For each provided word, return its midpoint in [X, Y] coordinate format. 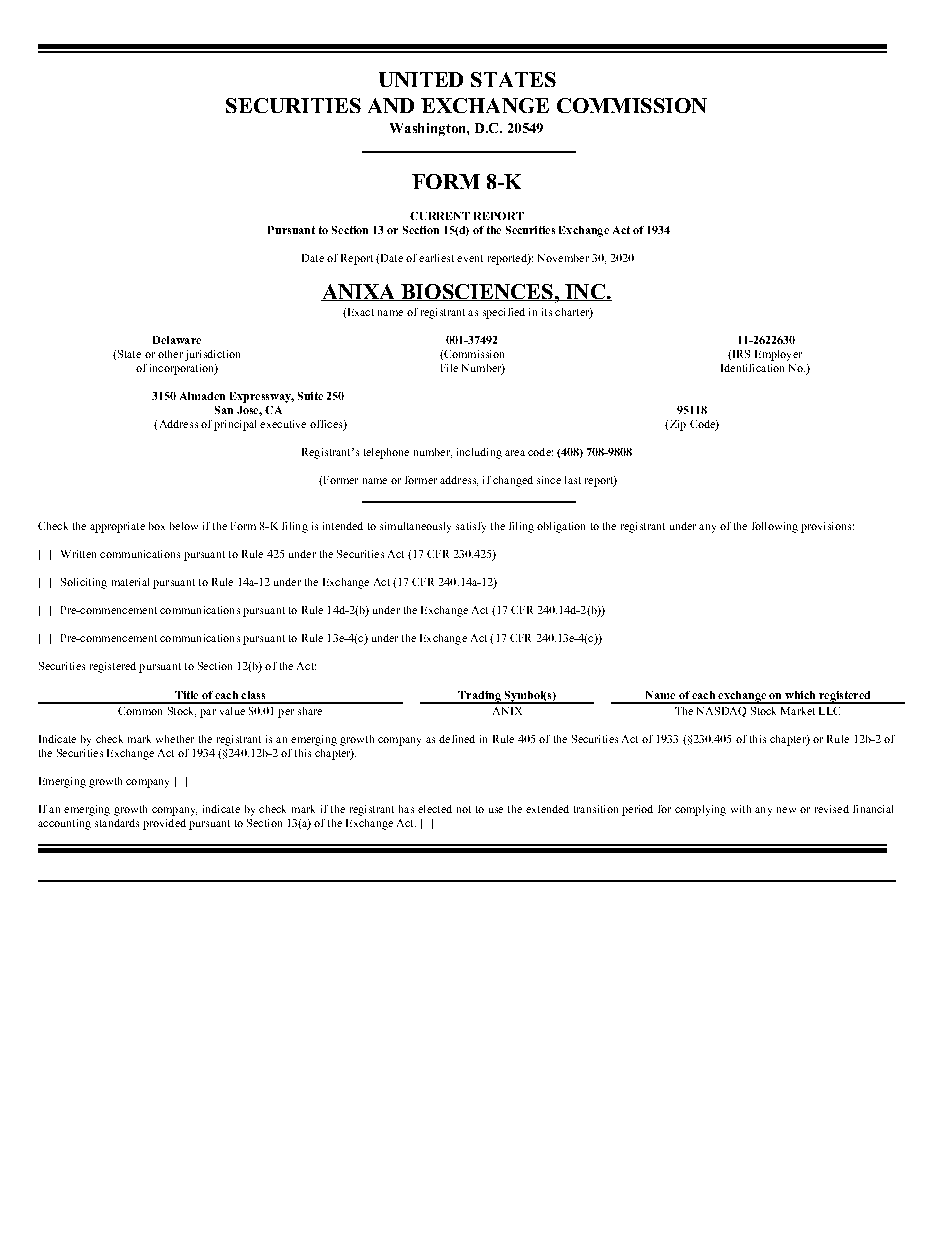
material [130, 582]
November [563, 258]
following [775, 527]
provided [164, 824]
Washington [429, 129]
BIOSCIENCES [477, 292]
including [479, 453]
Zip [676, 425]
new [786, 810]
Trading [479, 697]
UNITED [421, 79]
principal [235, 425]
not [464, 809]
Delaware [177, 340]
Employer [778, 355]
